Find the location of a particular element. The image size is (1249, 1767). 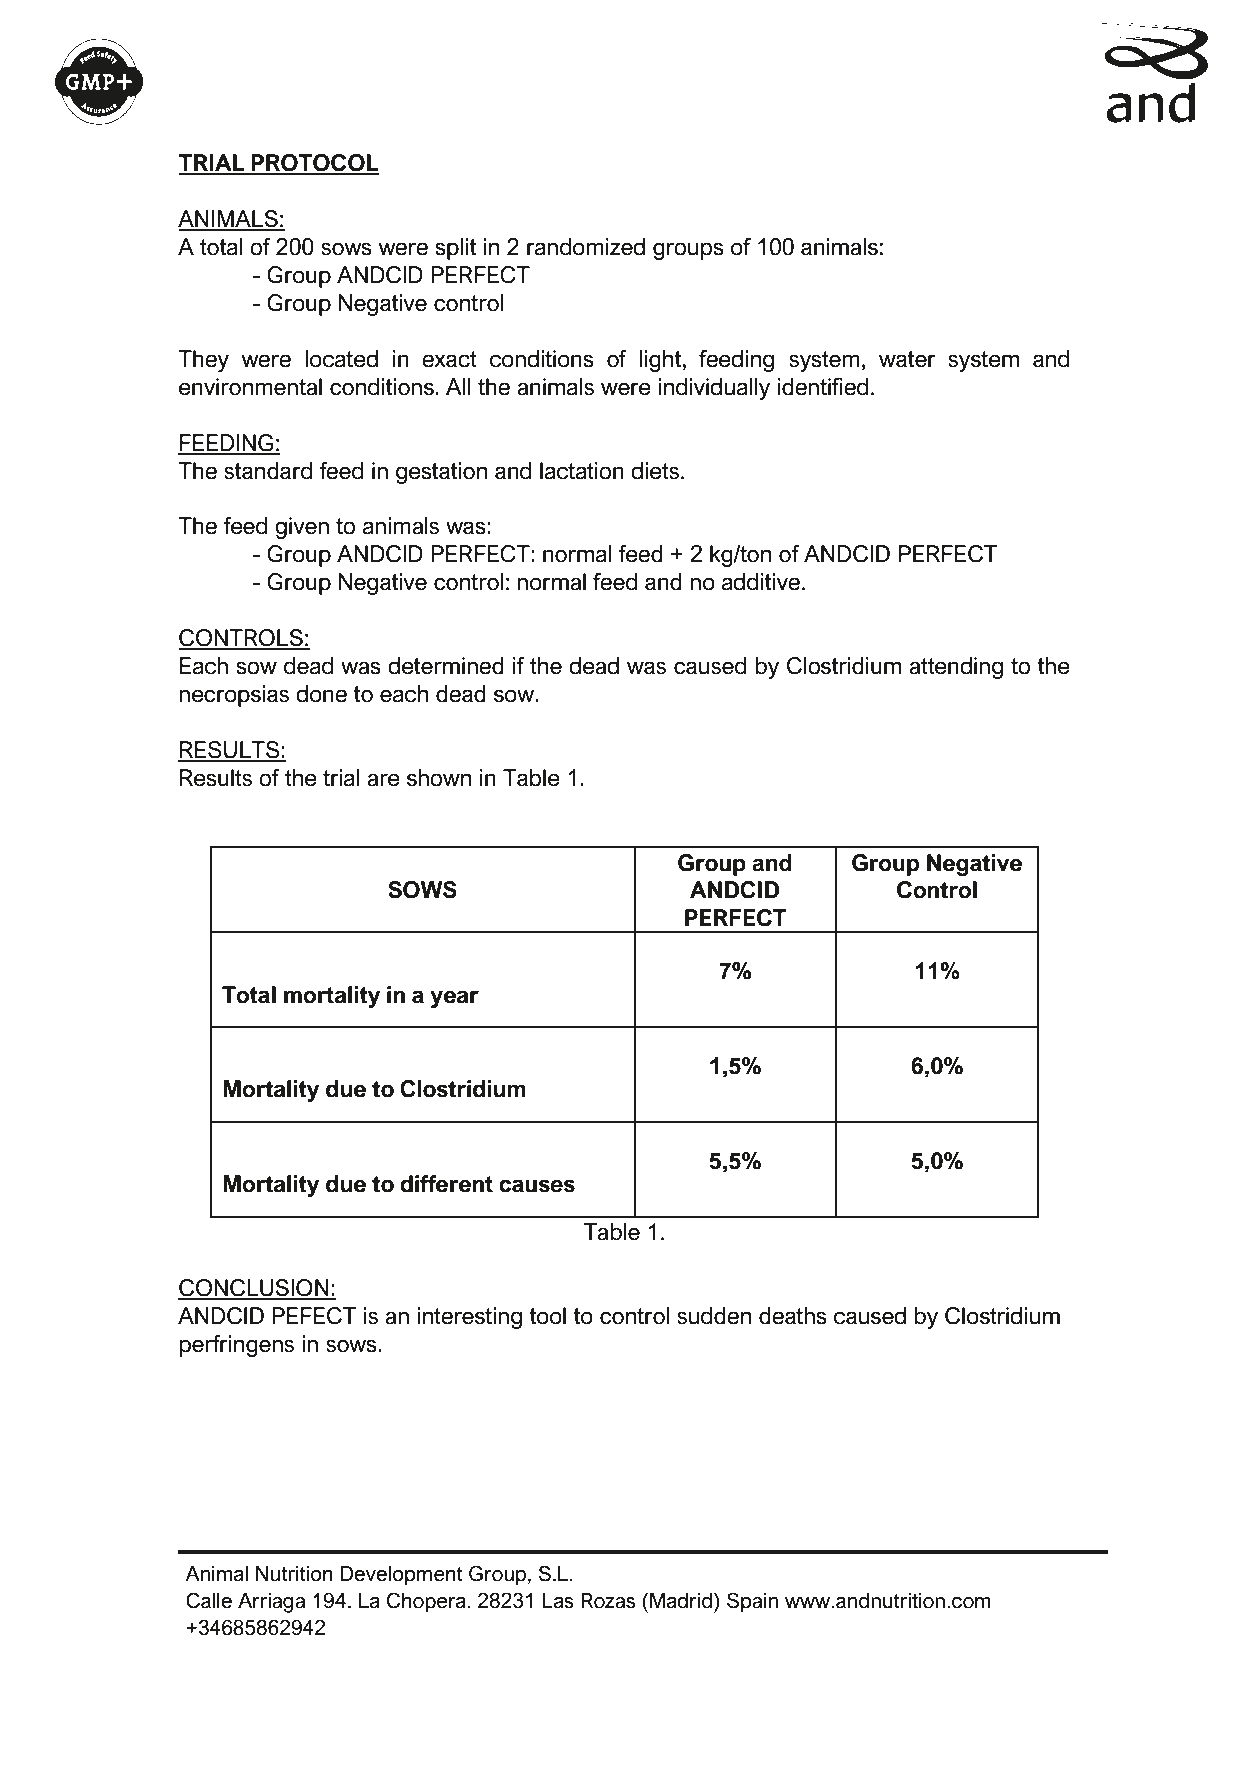

Las is located at coordinates (558, 1601).
